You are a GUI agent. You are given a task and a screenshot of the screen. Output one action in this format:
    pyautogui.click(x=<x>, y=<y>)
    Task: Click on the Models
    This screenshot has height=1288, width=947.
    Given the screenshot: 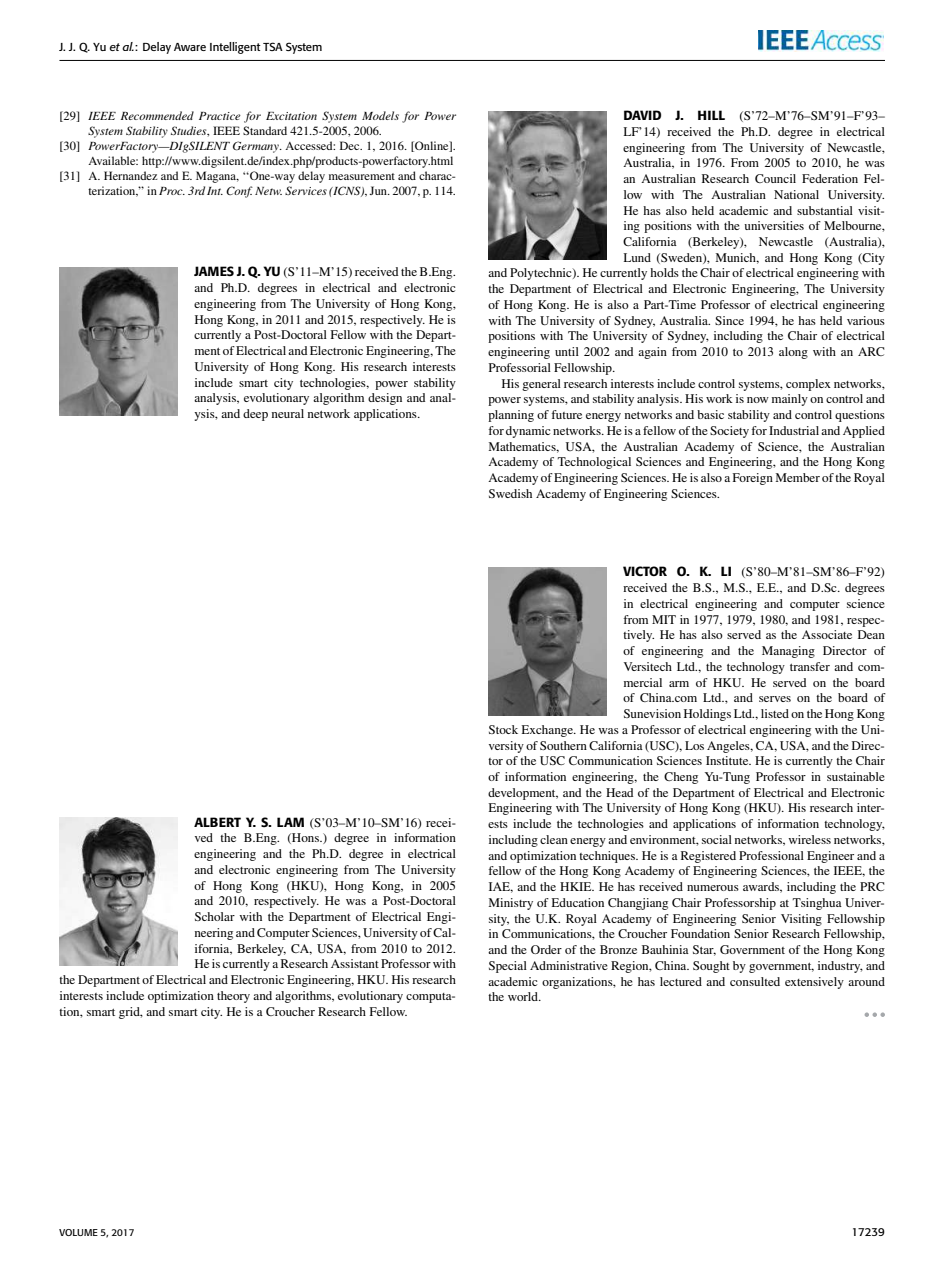 What is the action you would take?
    pyautogui.click(x=380, y=115)
